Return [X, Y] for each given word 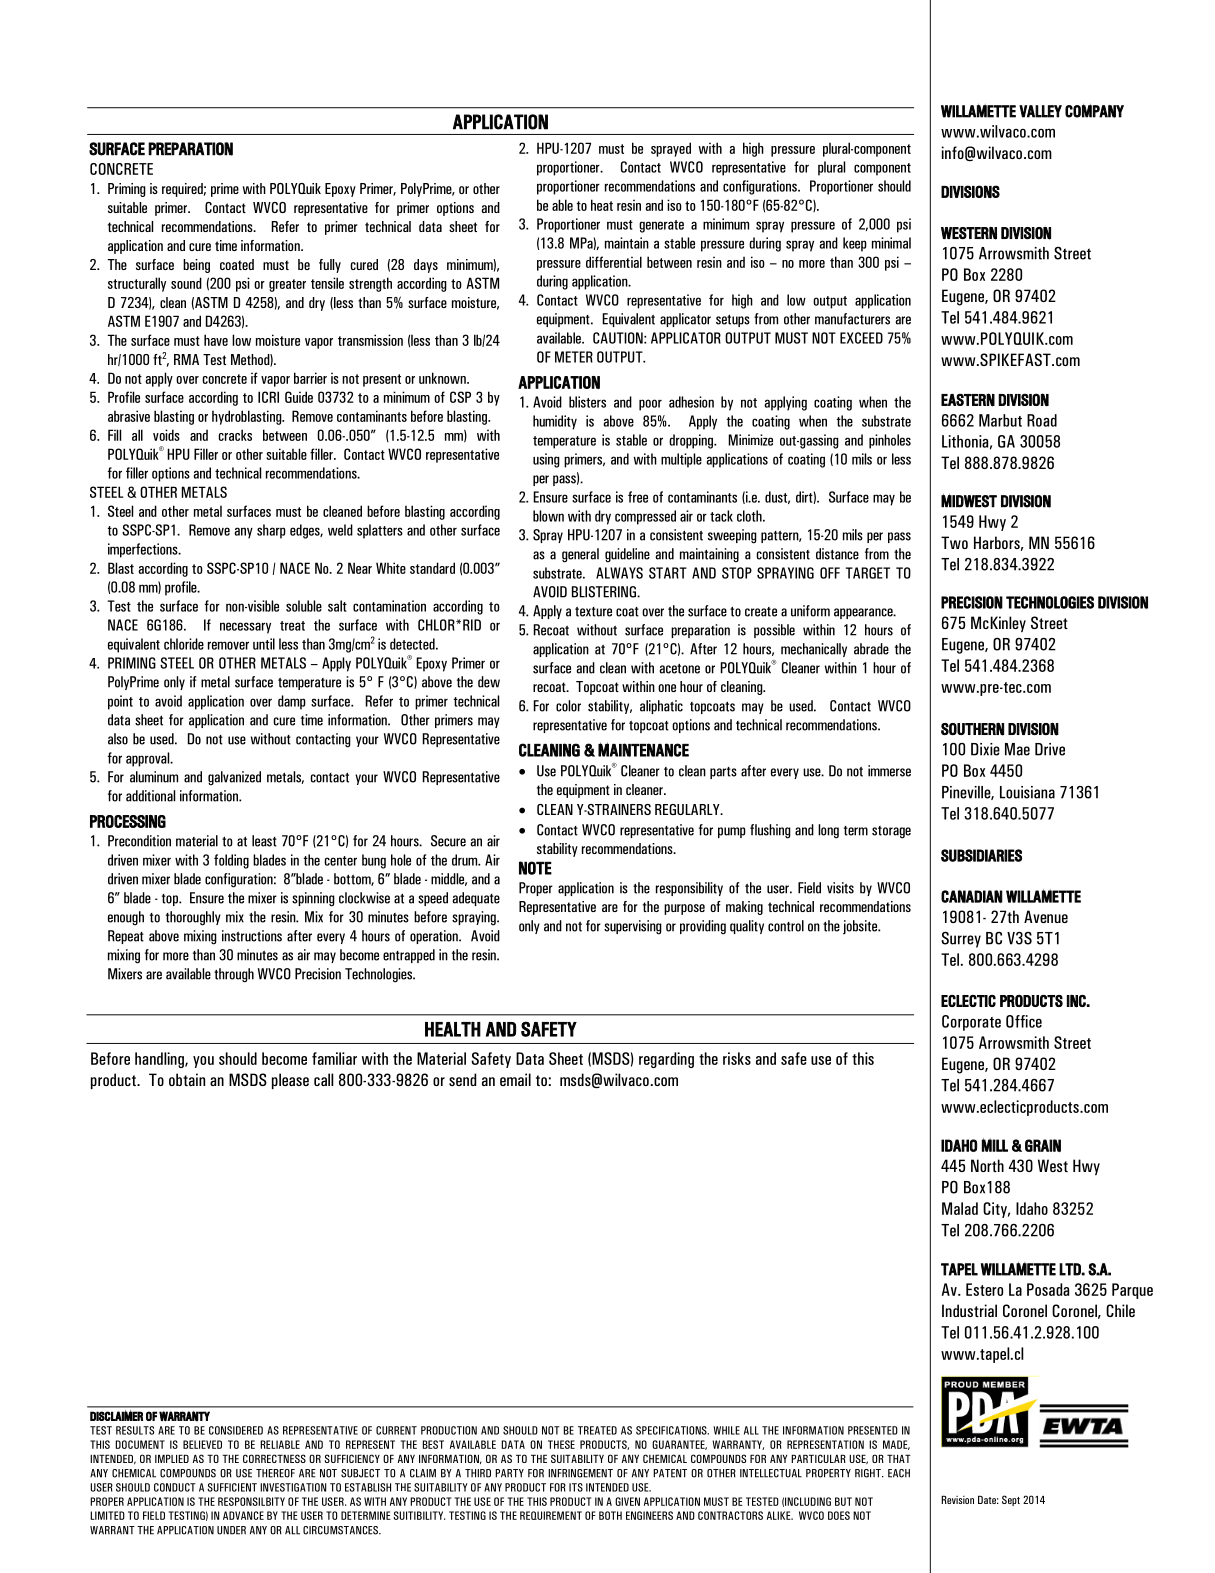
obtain [187, 1079]
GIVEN [627, 1501]
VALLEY [1040, 111]
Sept [1011, 1500]
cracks [235, 435]
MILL [995, 1145]
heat [602, 205]
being [196, 266]
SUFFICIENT [232, 1487]
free [638, 497]
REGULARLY [688, 809]
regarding [666, 1060]
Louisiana [1027, 792]
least [264, 841]
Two [954, 542]
